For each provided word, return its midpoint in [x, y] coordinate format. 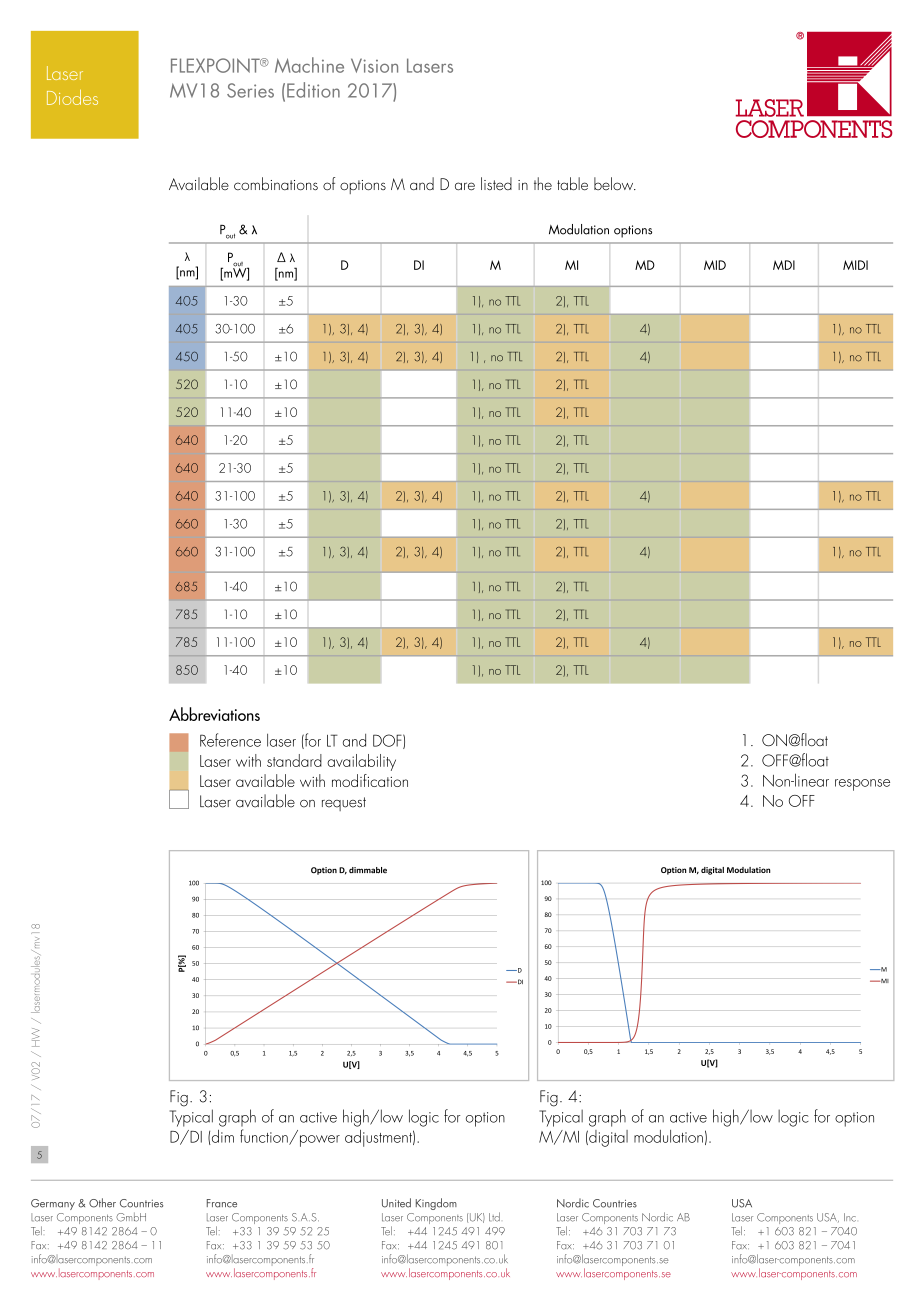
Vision [374, 65]
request [344, 804]
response [862, 785]
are [465, 186]
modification [370, 780]
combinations [276, 184]
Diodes [72, 97]
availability [361, 762]
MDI [784, 265]
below [615, 184]
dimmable [368, 870]
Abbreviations [214, 714]
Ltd [494, 1217]
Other [102, 1203]
